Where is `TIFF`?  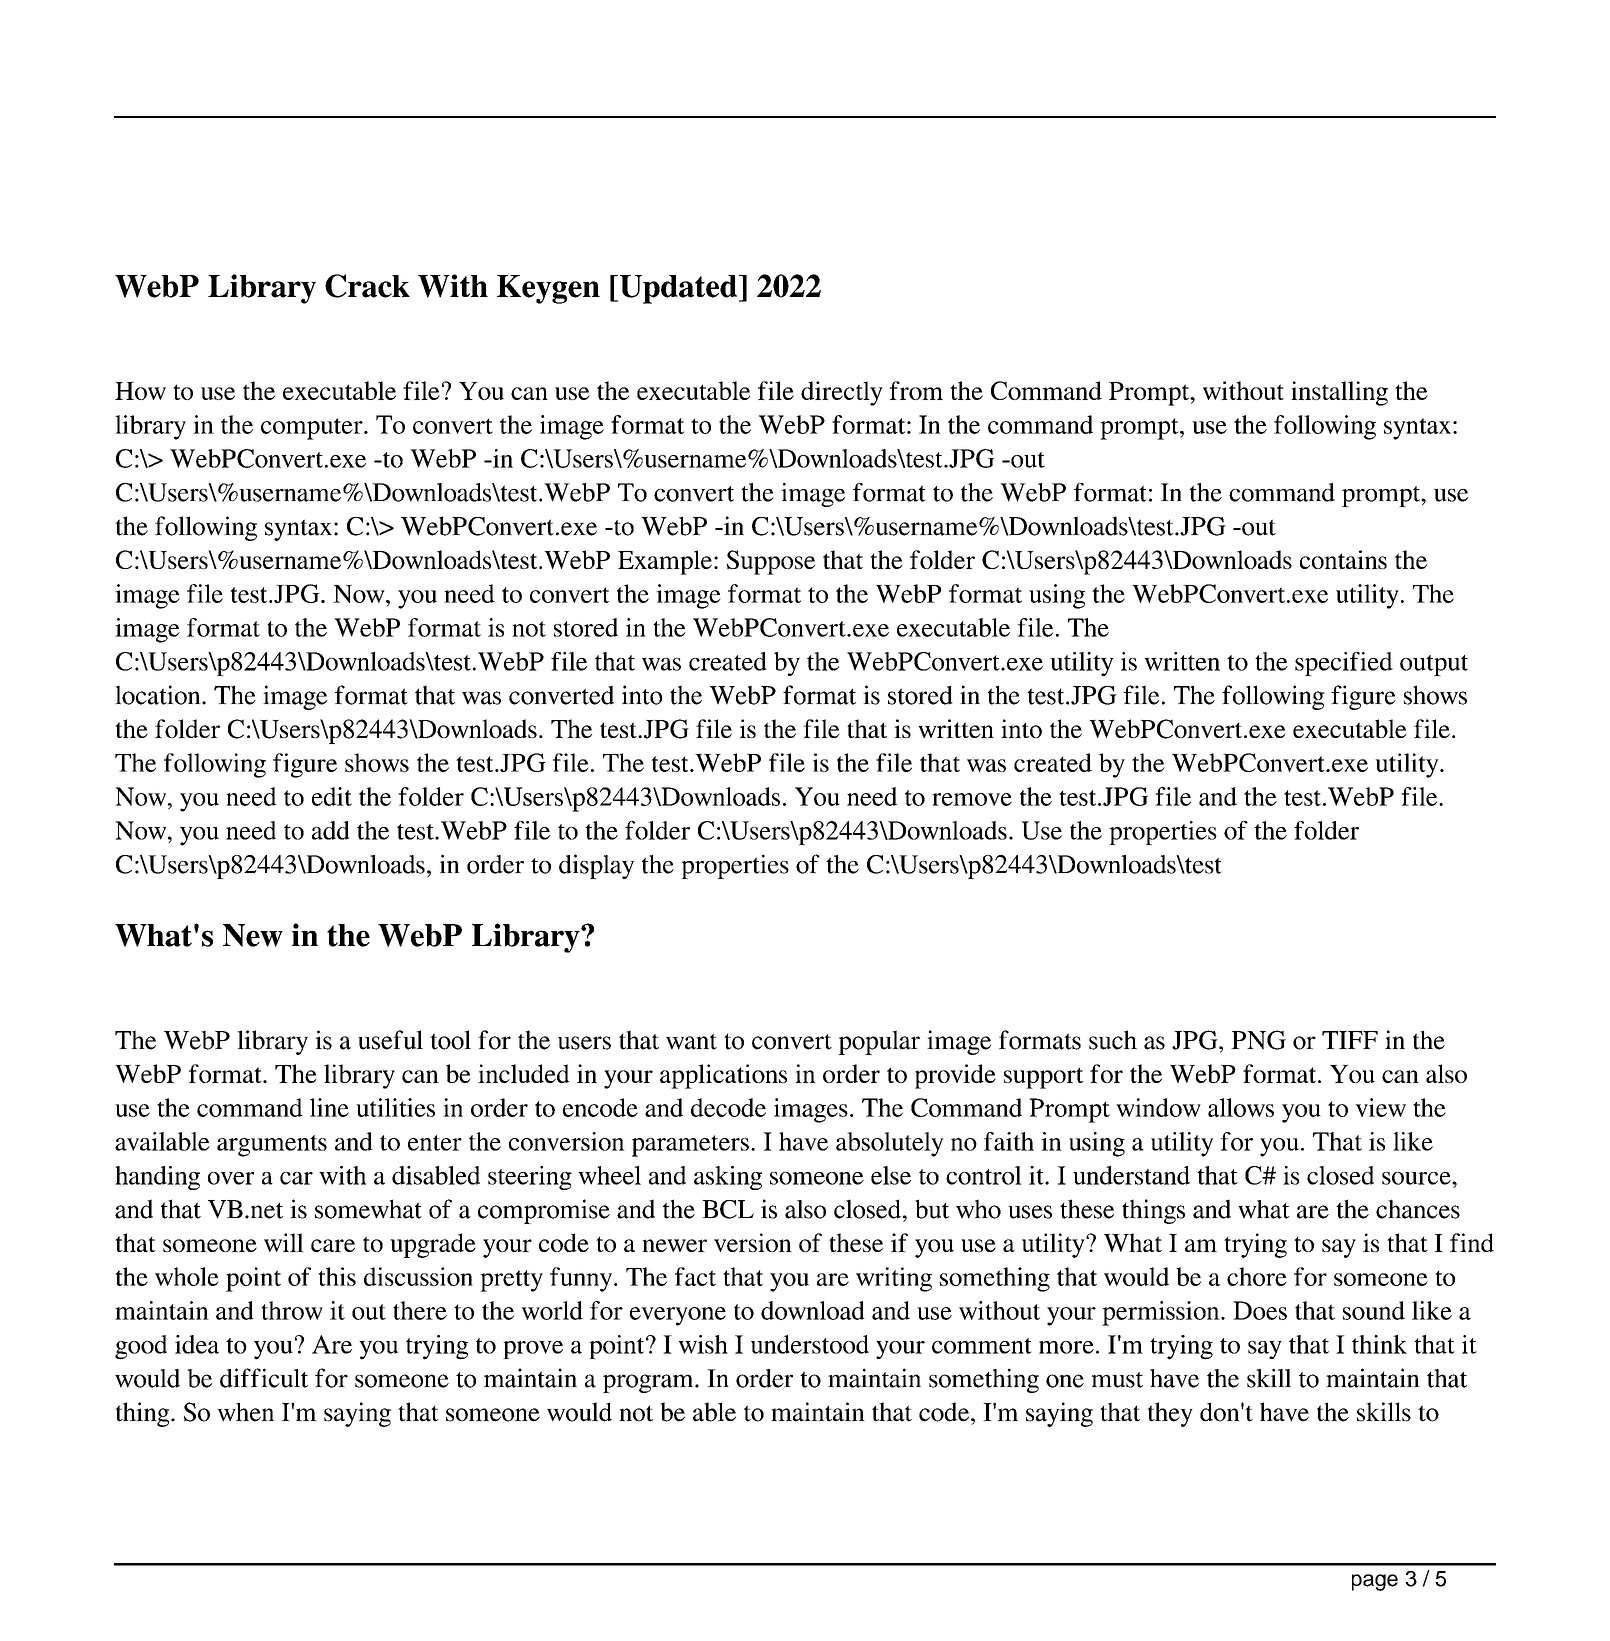 TIFF is located at coordinates (1350, 1040).
